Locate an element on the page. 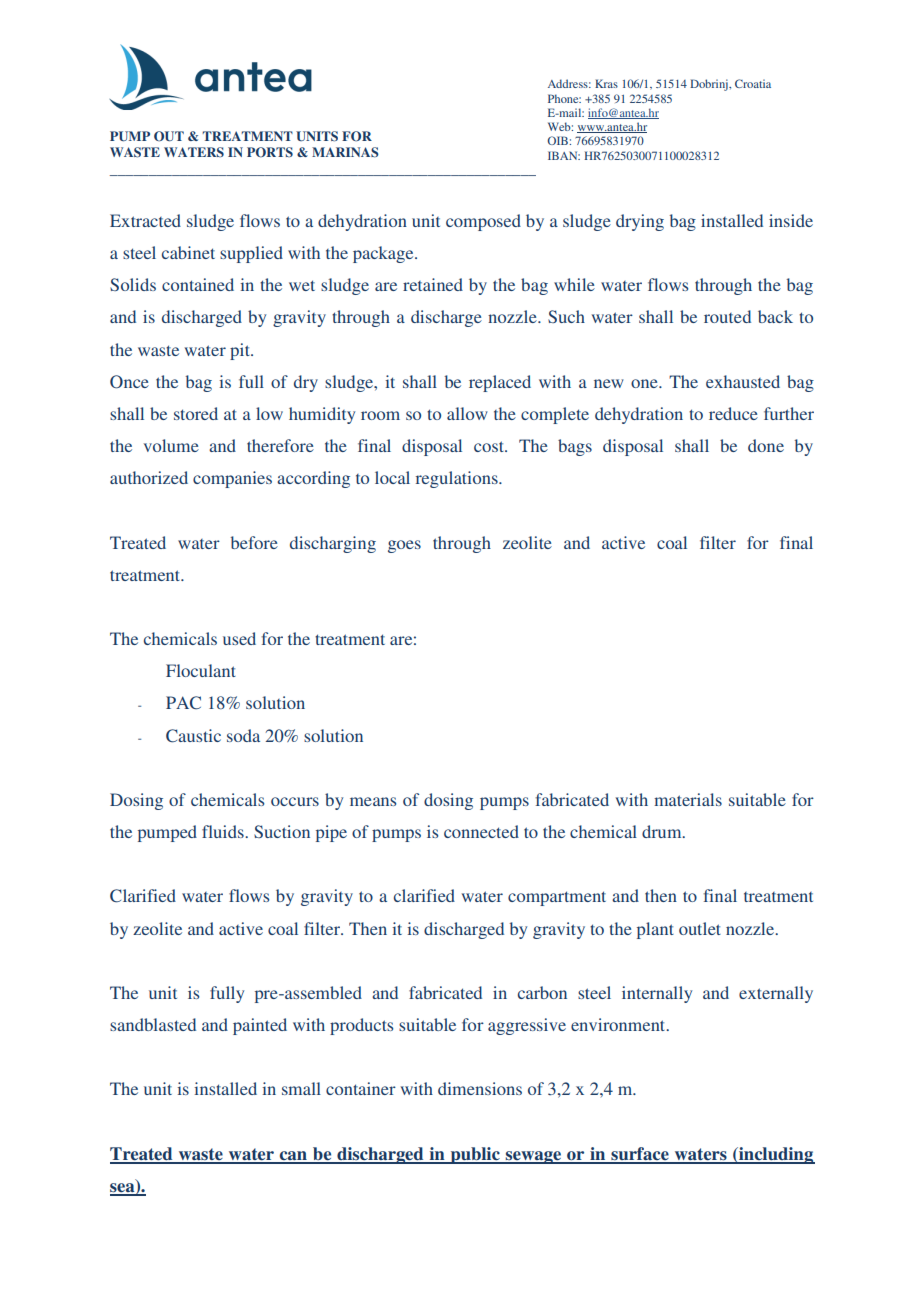  can is located at coordinates (293, 1157).
